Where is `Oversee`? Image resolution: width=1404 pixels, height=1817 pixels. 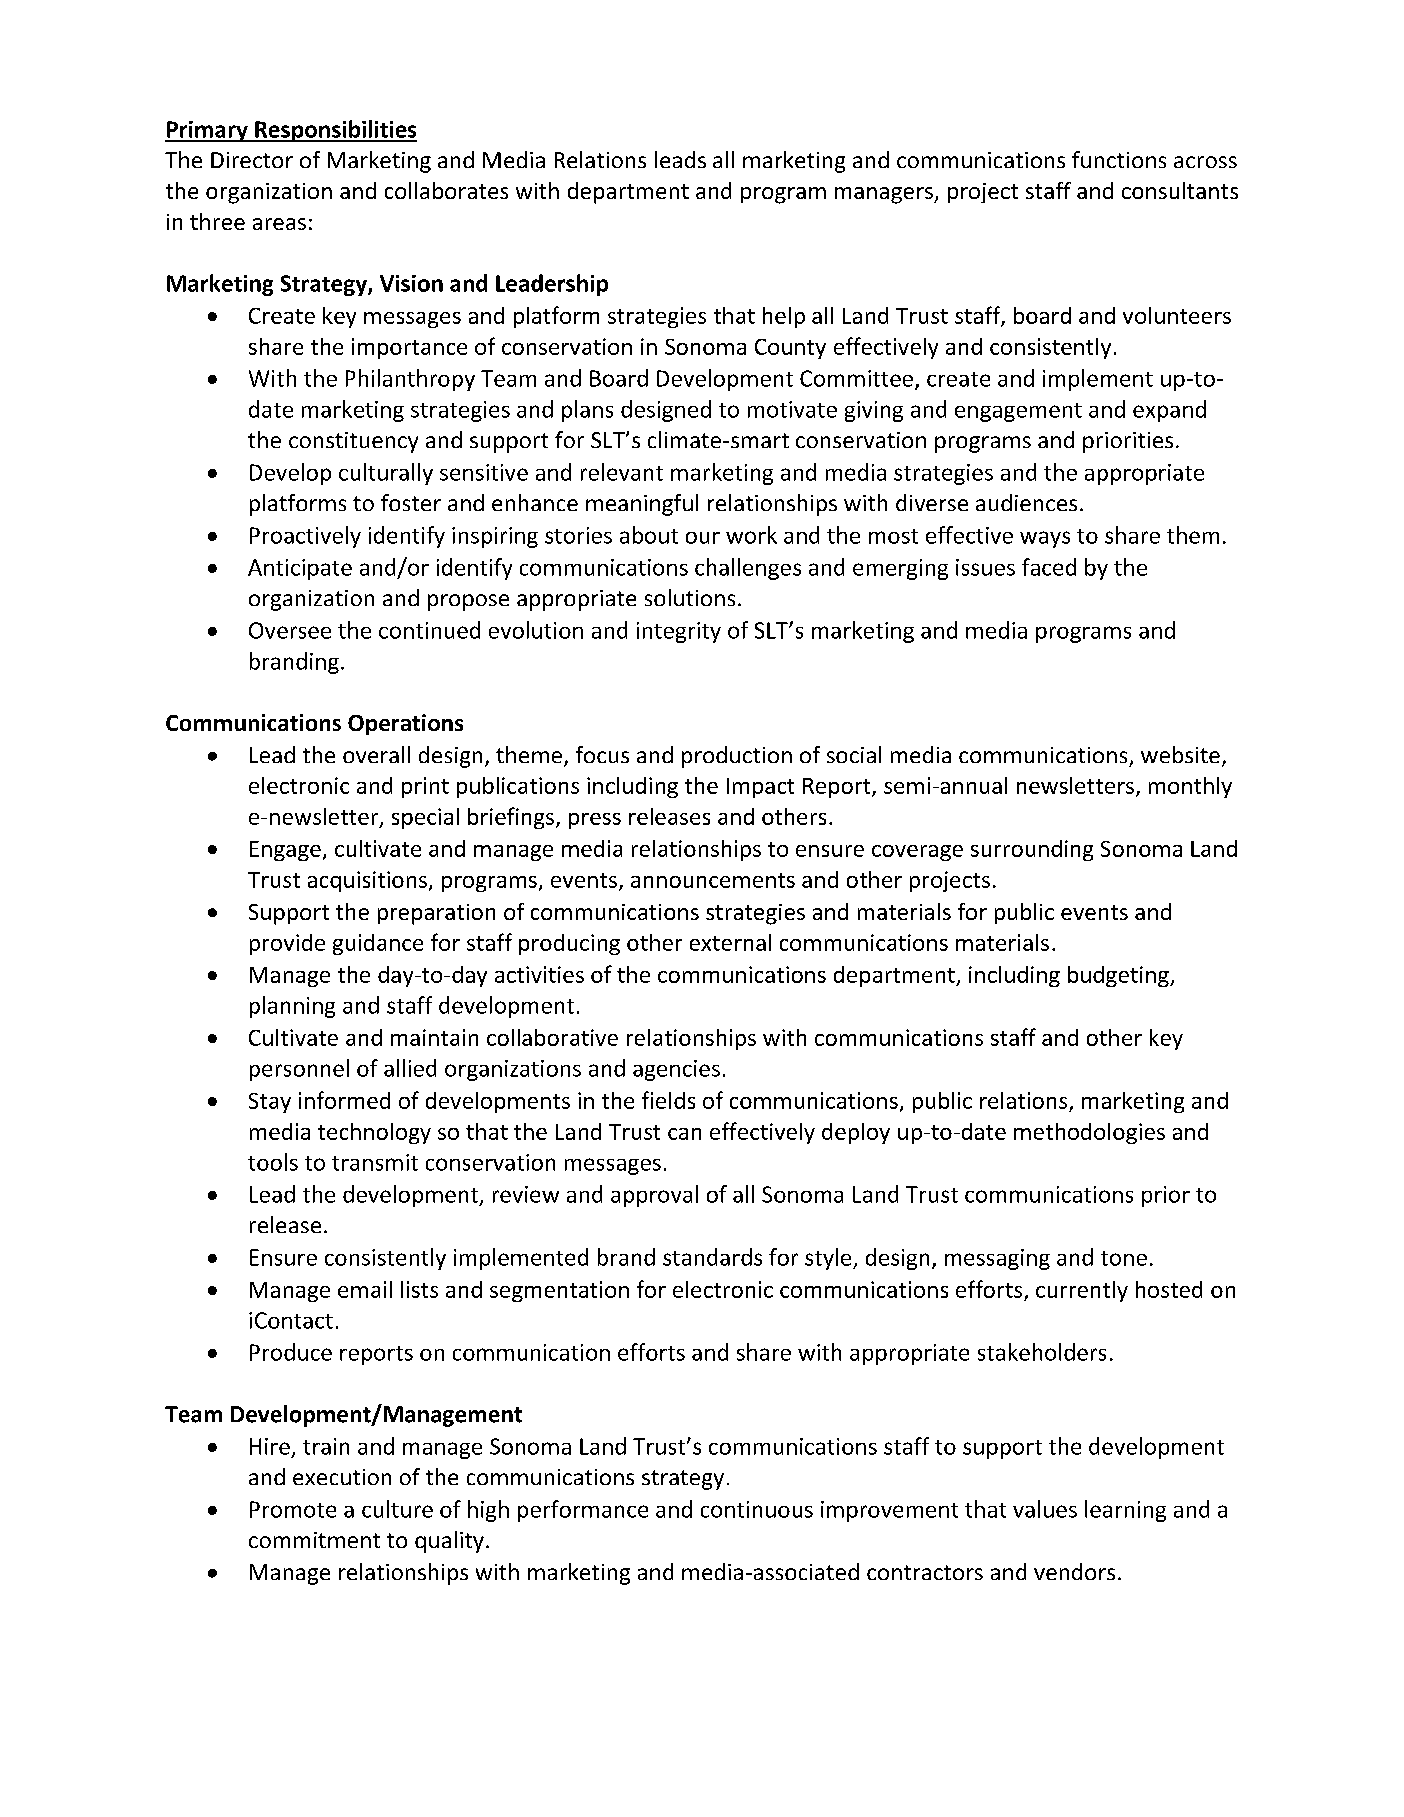 Oversee is located at coordinates (290, 630).
